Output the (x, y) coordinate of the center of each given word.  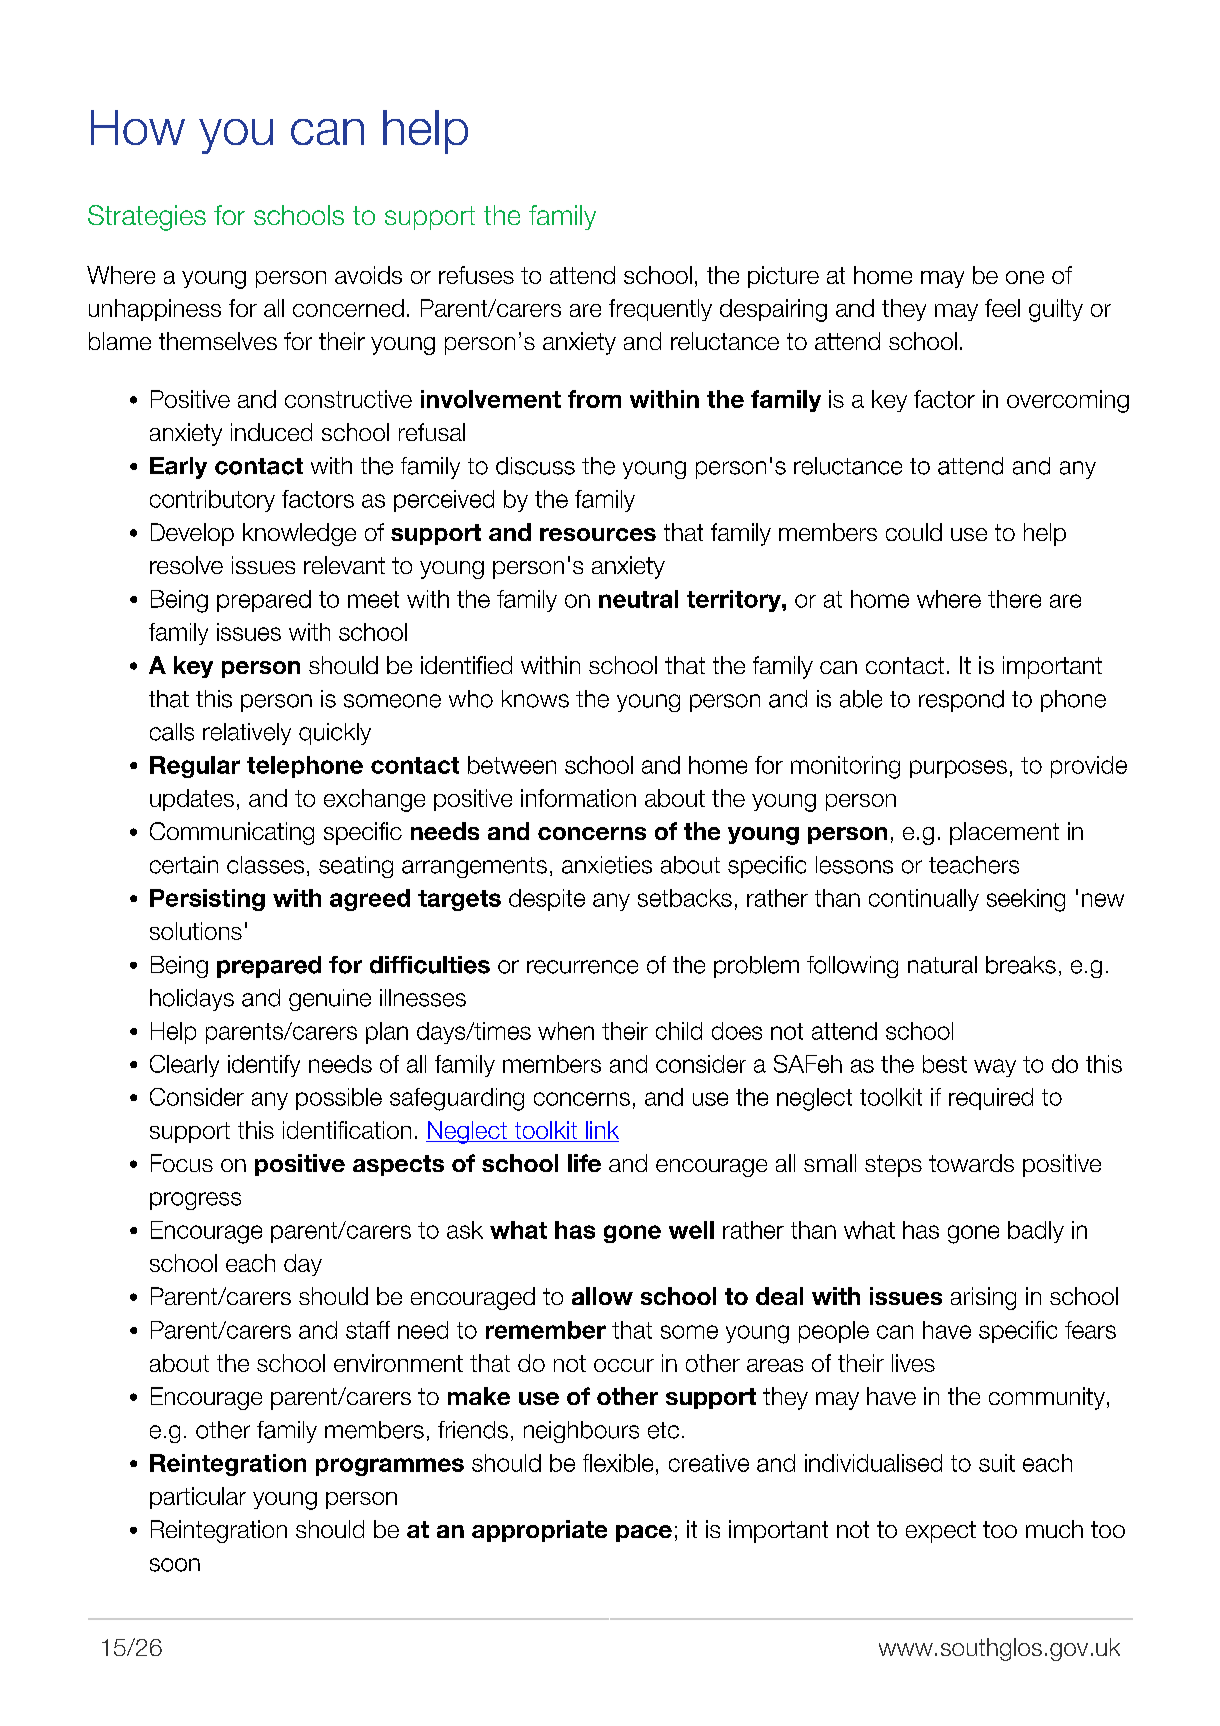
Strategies (147, 218)
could (914, 532)
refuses (476, 275)
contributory (212, 501)
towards (971, 1163)
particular (198, 1498)
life (584, 1163)
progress (195, 1201)
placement (1004, 833)
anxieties (607, 865)
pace (644, 1533)
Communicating (232, 833)
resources (598, 534)
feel (1002, 308)
